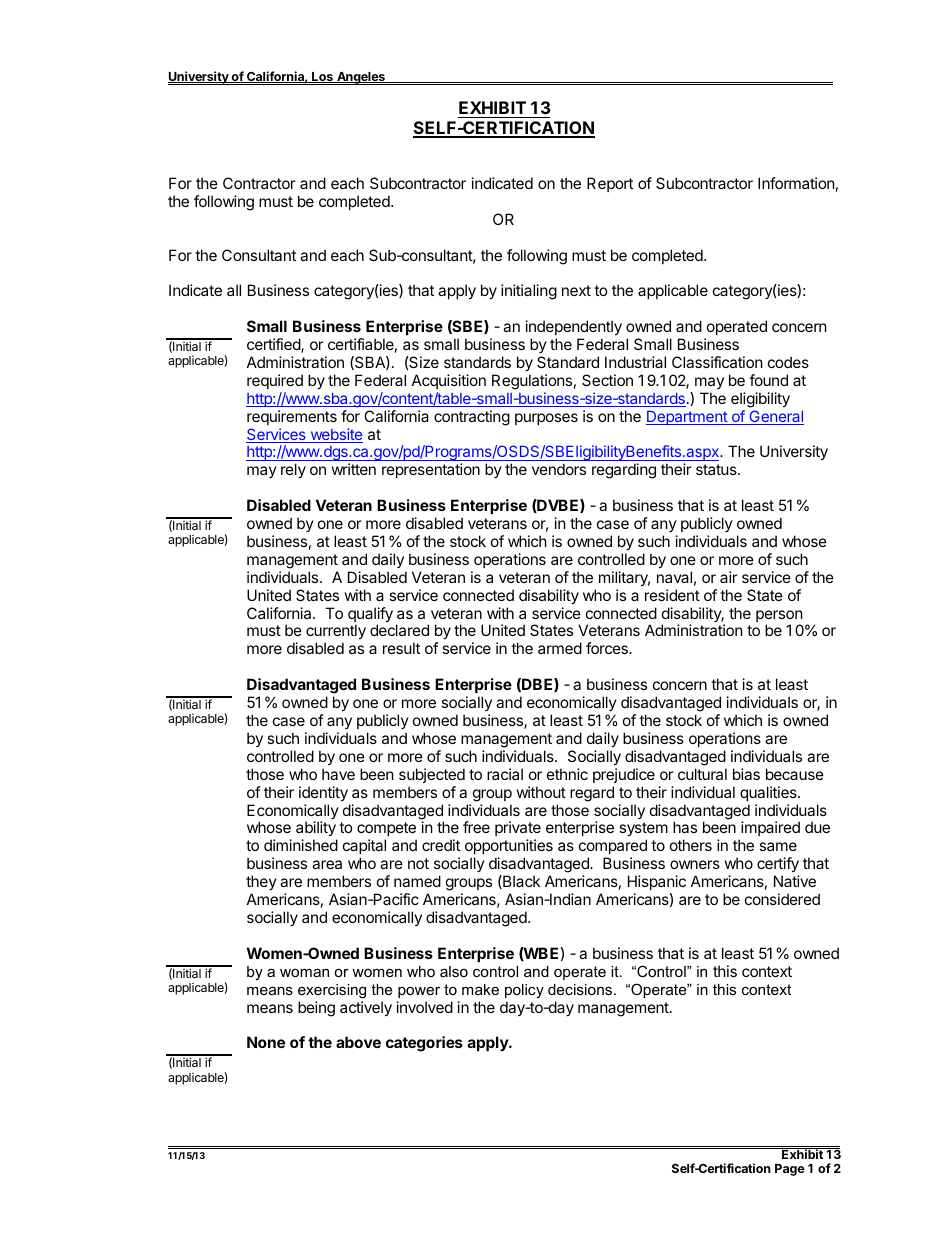 The image size is (952, 1233). I want to click on certify, so click(778, 866).
